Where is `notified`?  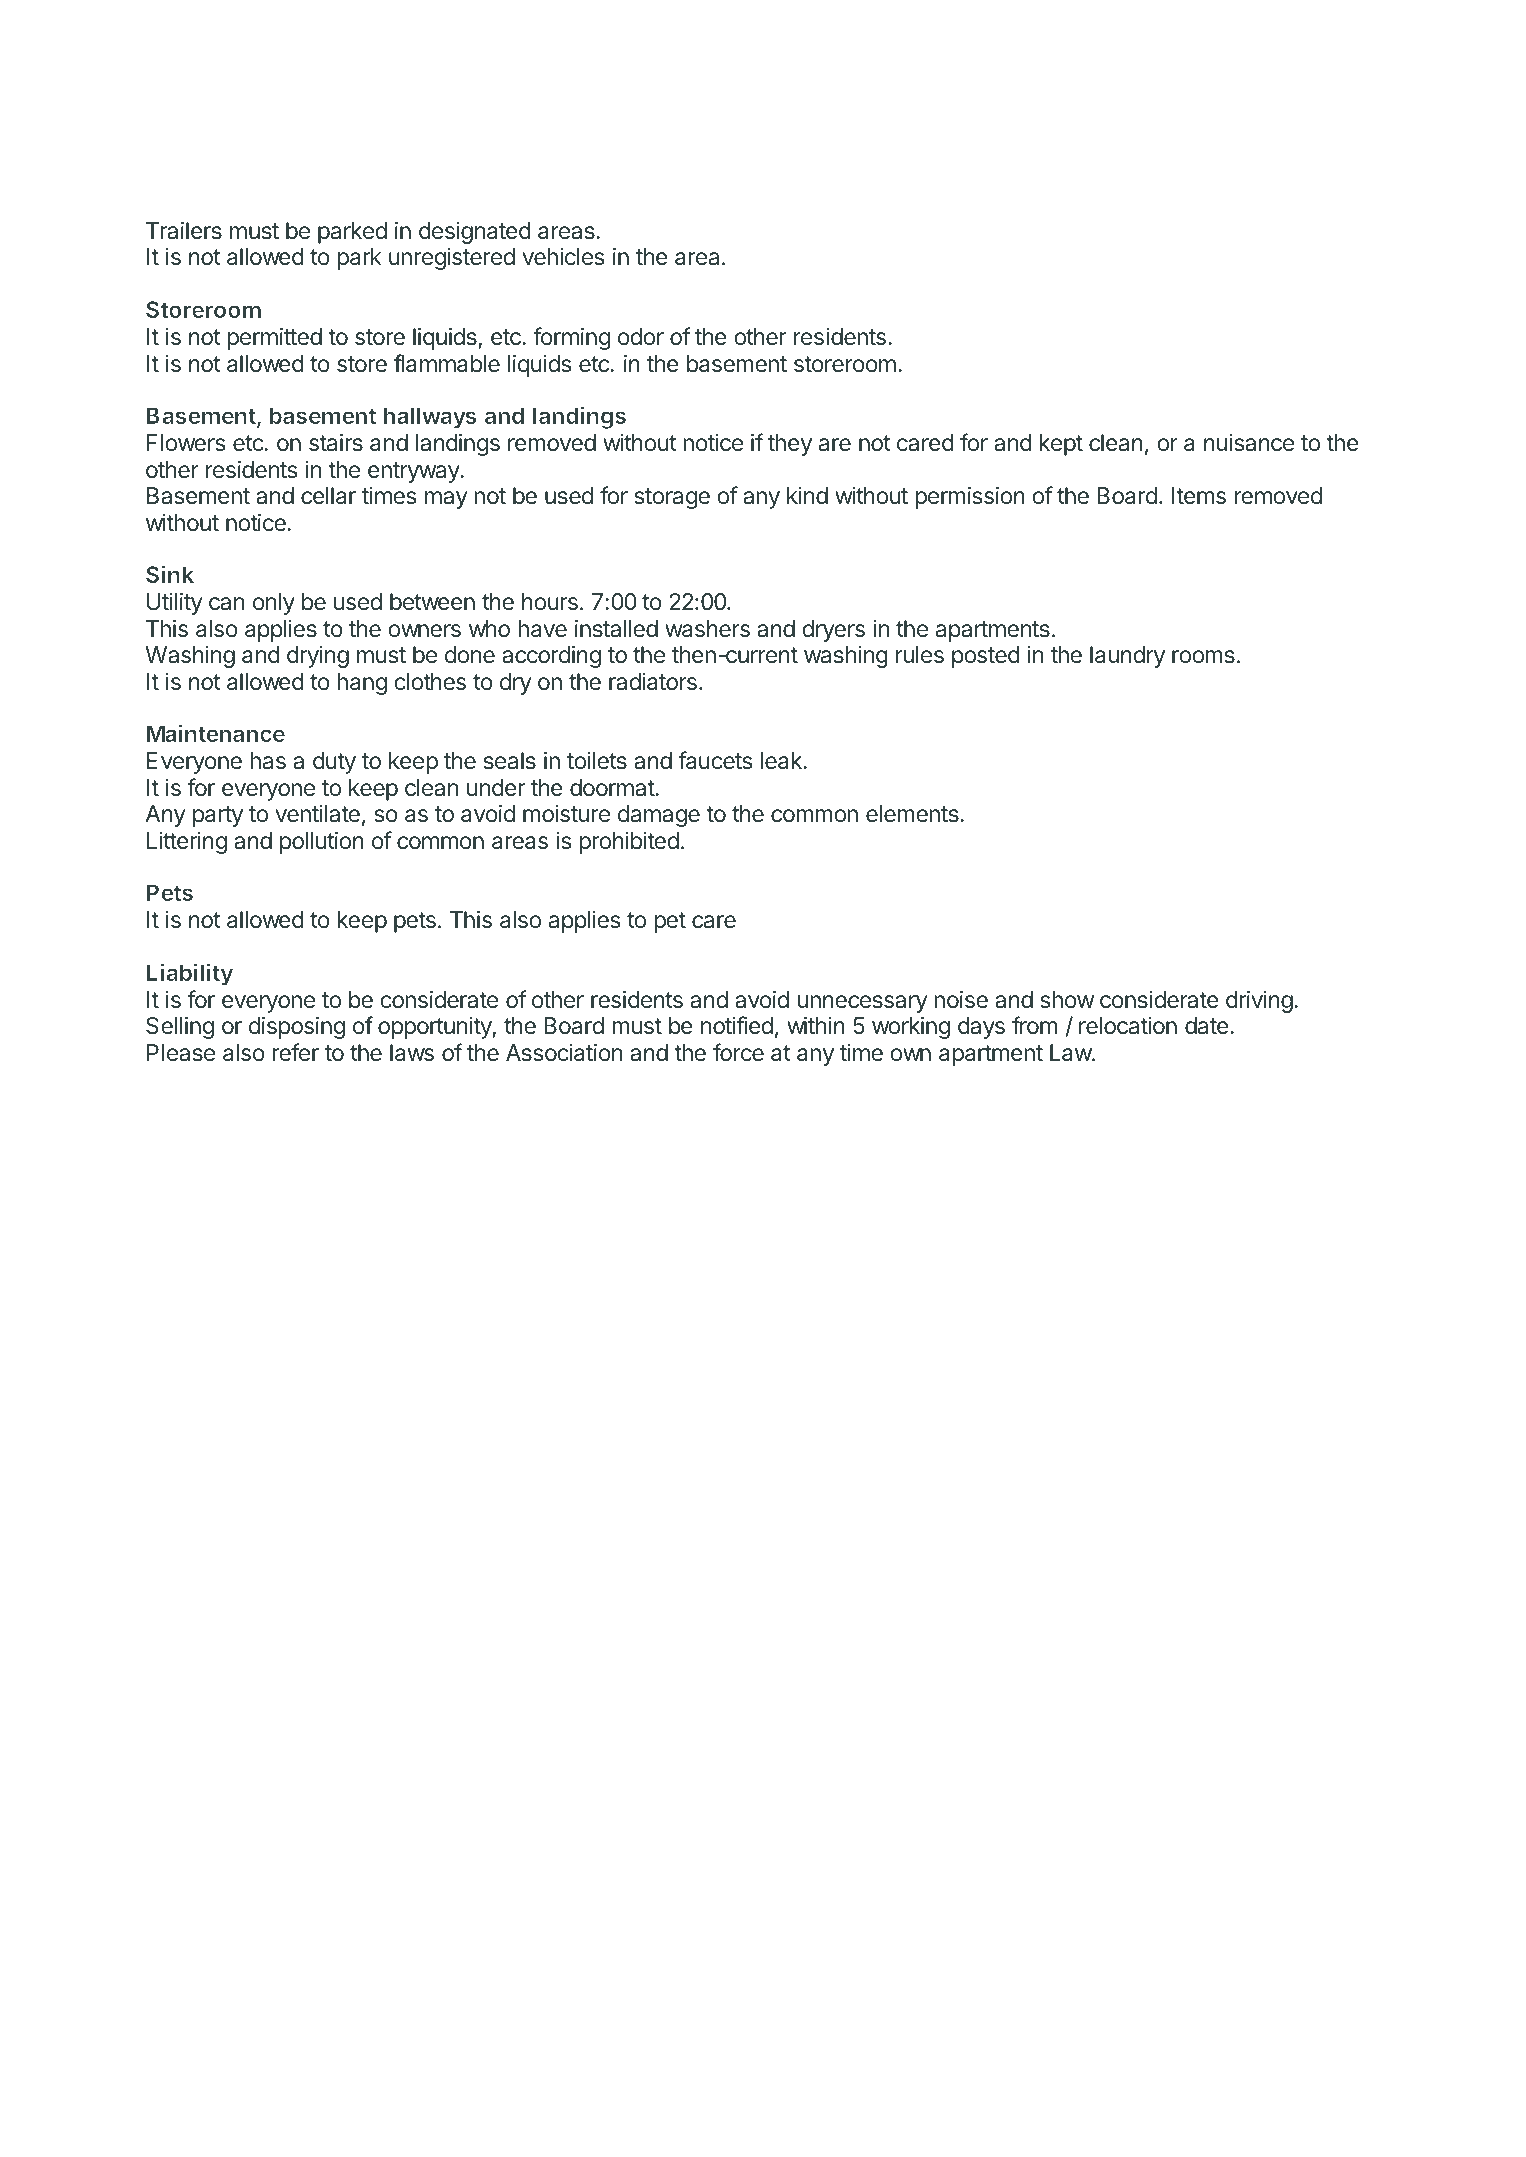
notified is located at coordinates (737, 1025).
